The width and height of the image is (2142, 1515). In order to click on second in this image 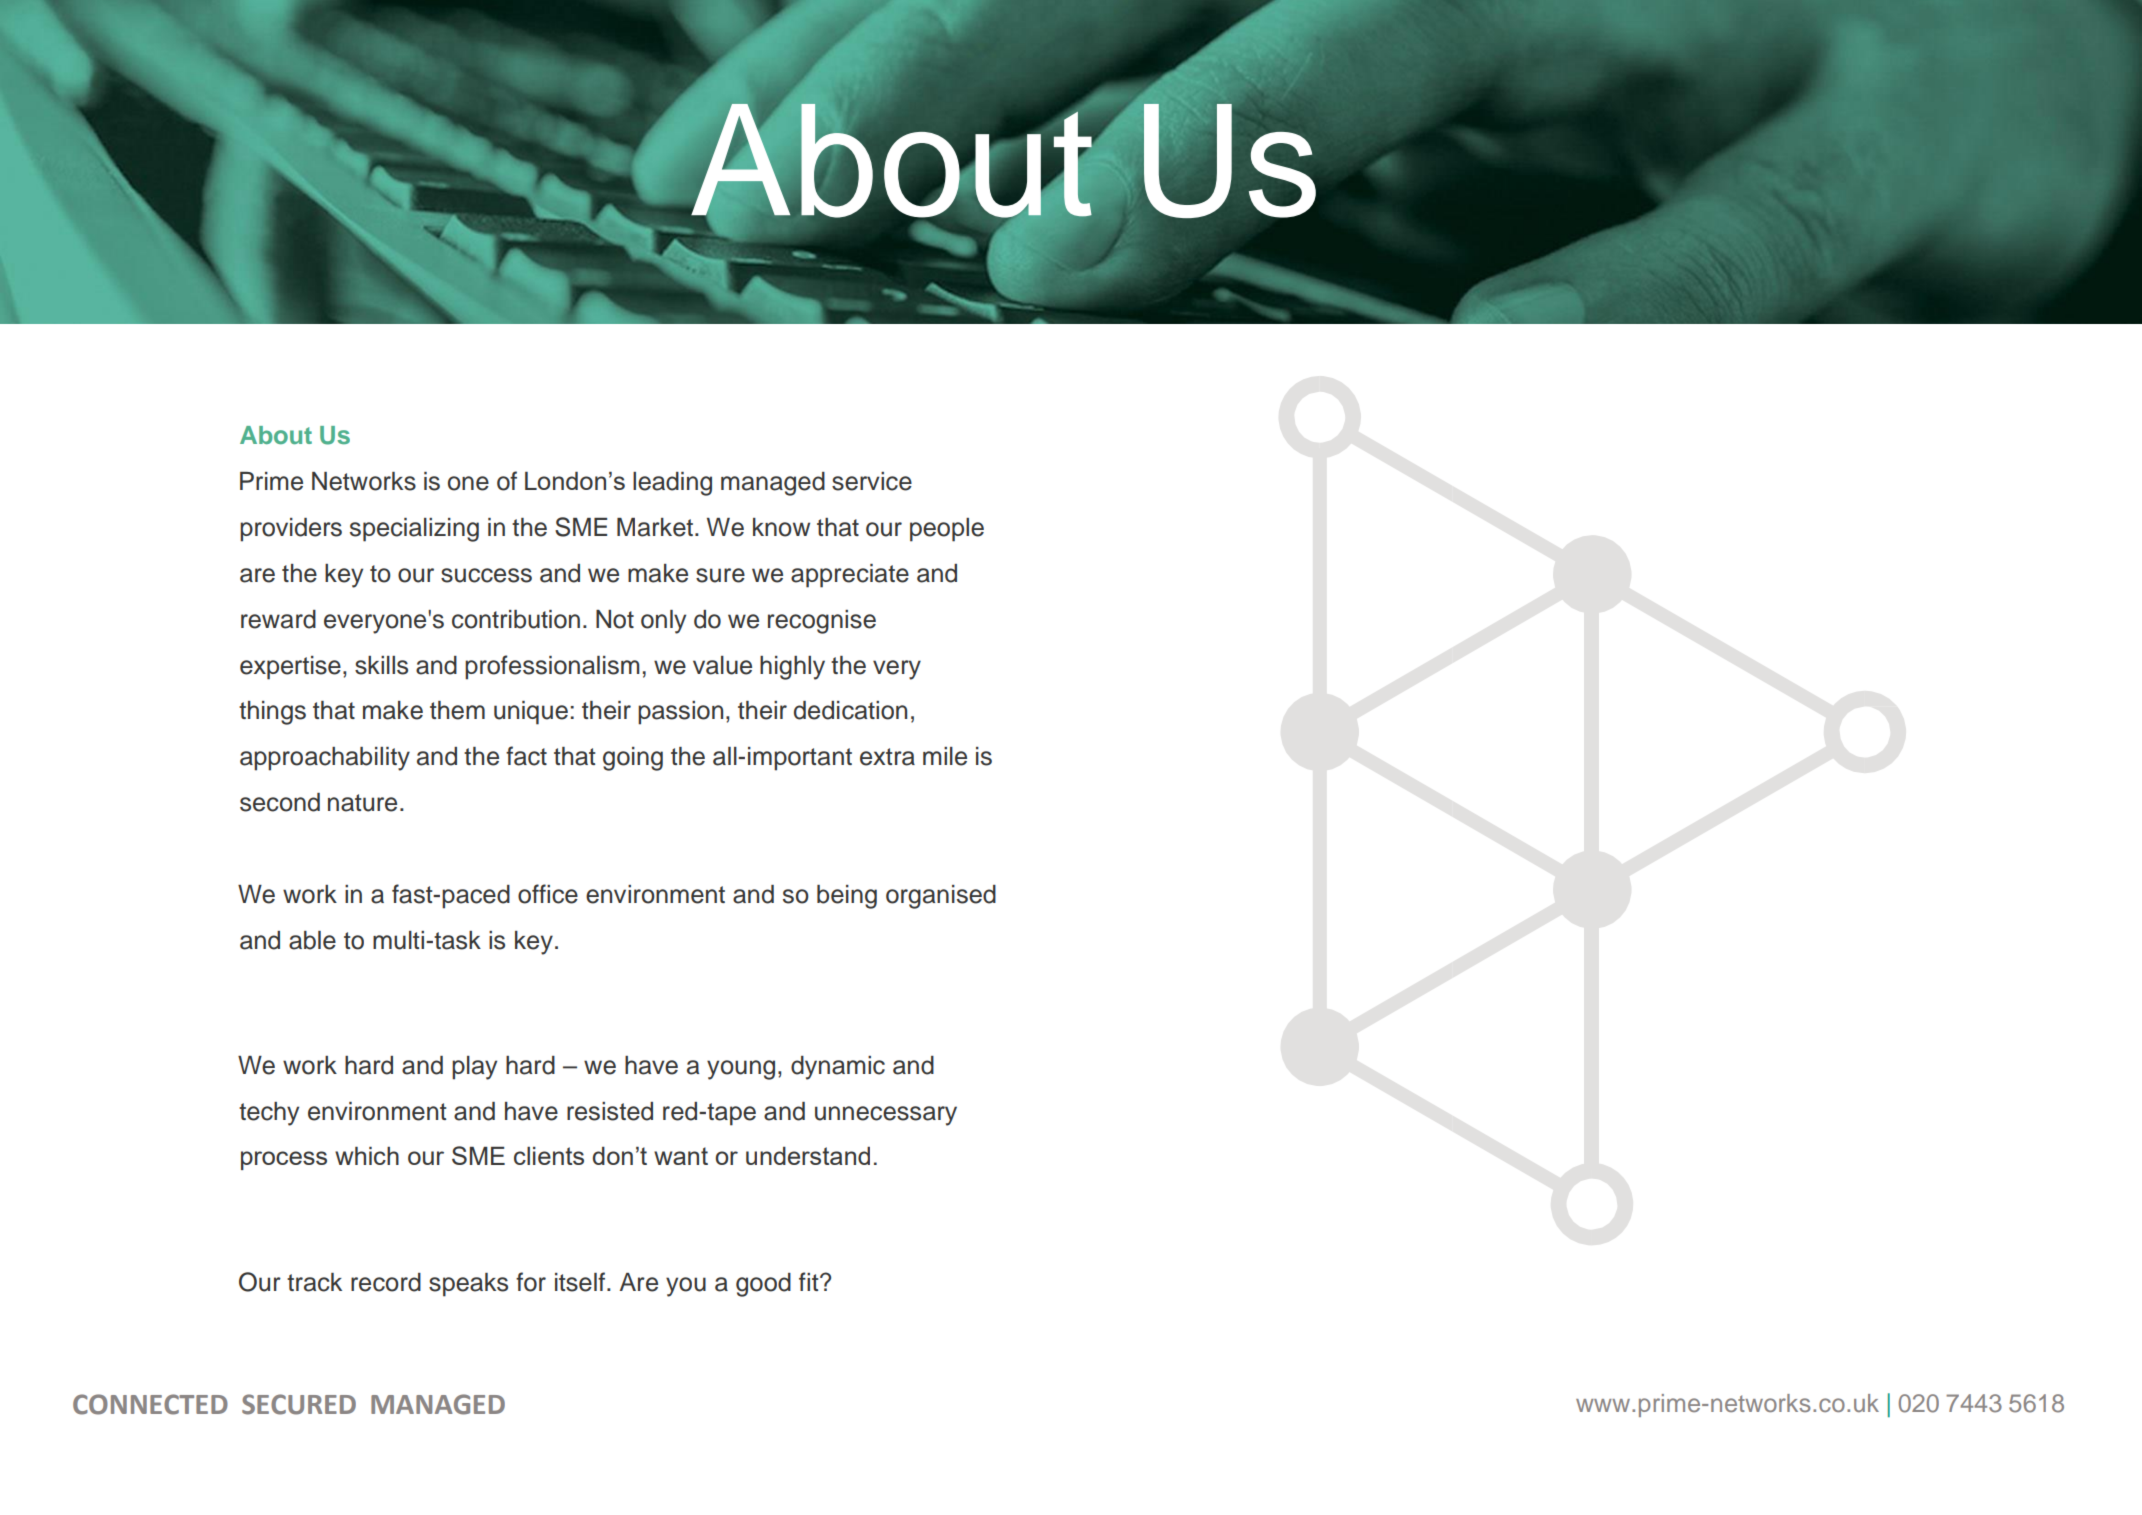, I will do `click(280, 802)`.
